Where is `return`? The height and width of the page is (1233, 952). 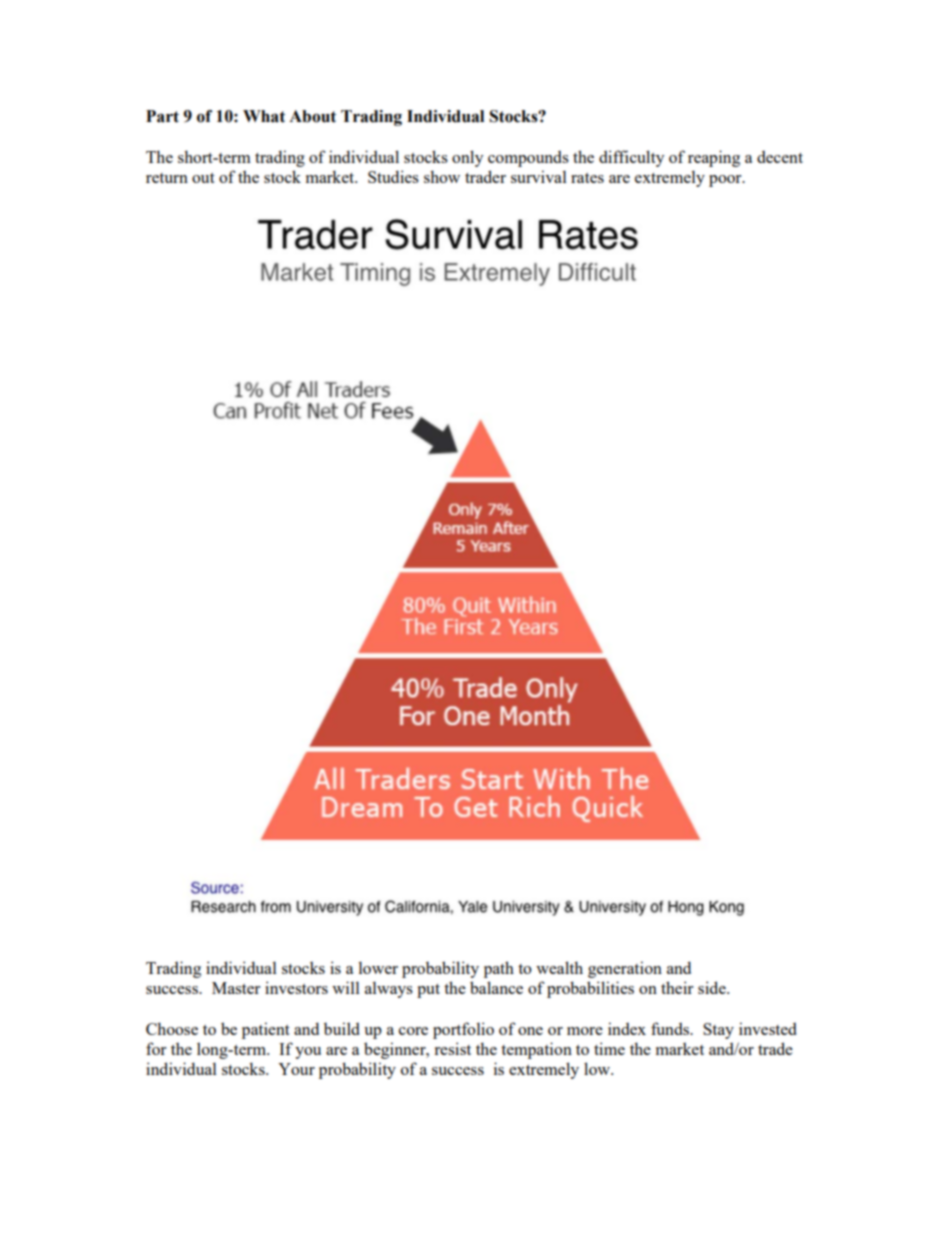
return is located at coordinates (167, 178).
